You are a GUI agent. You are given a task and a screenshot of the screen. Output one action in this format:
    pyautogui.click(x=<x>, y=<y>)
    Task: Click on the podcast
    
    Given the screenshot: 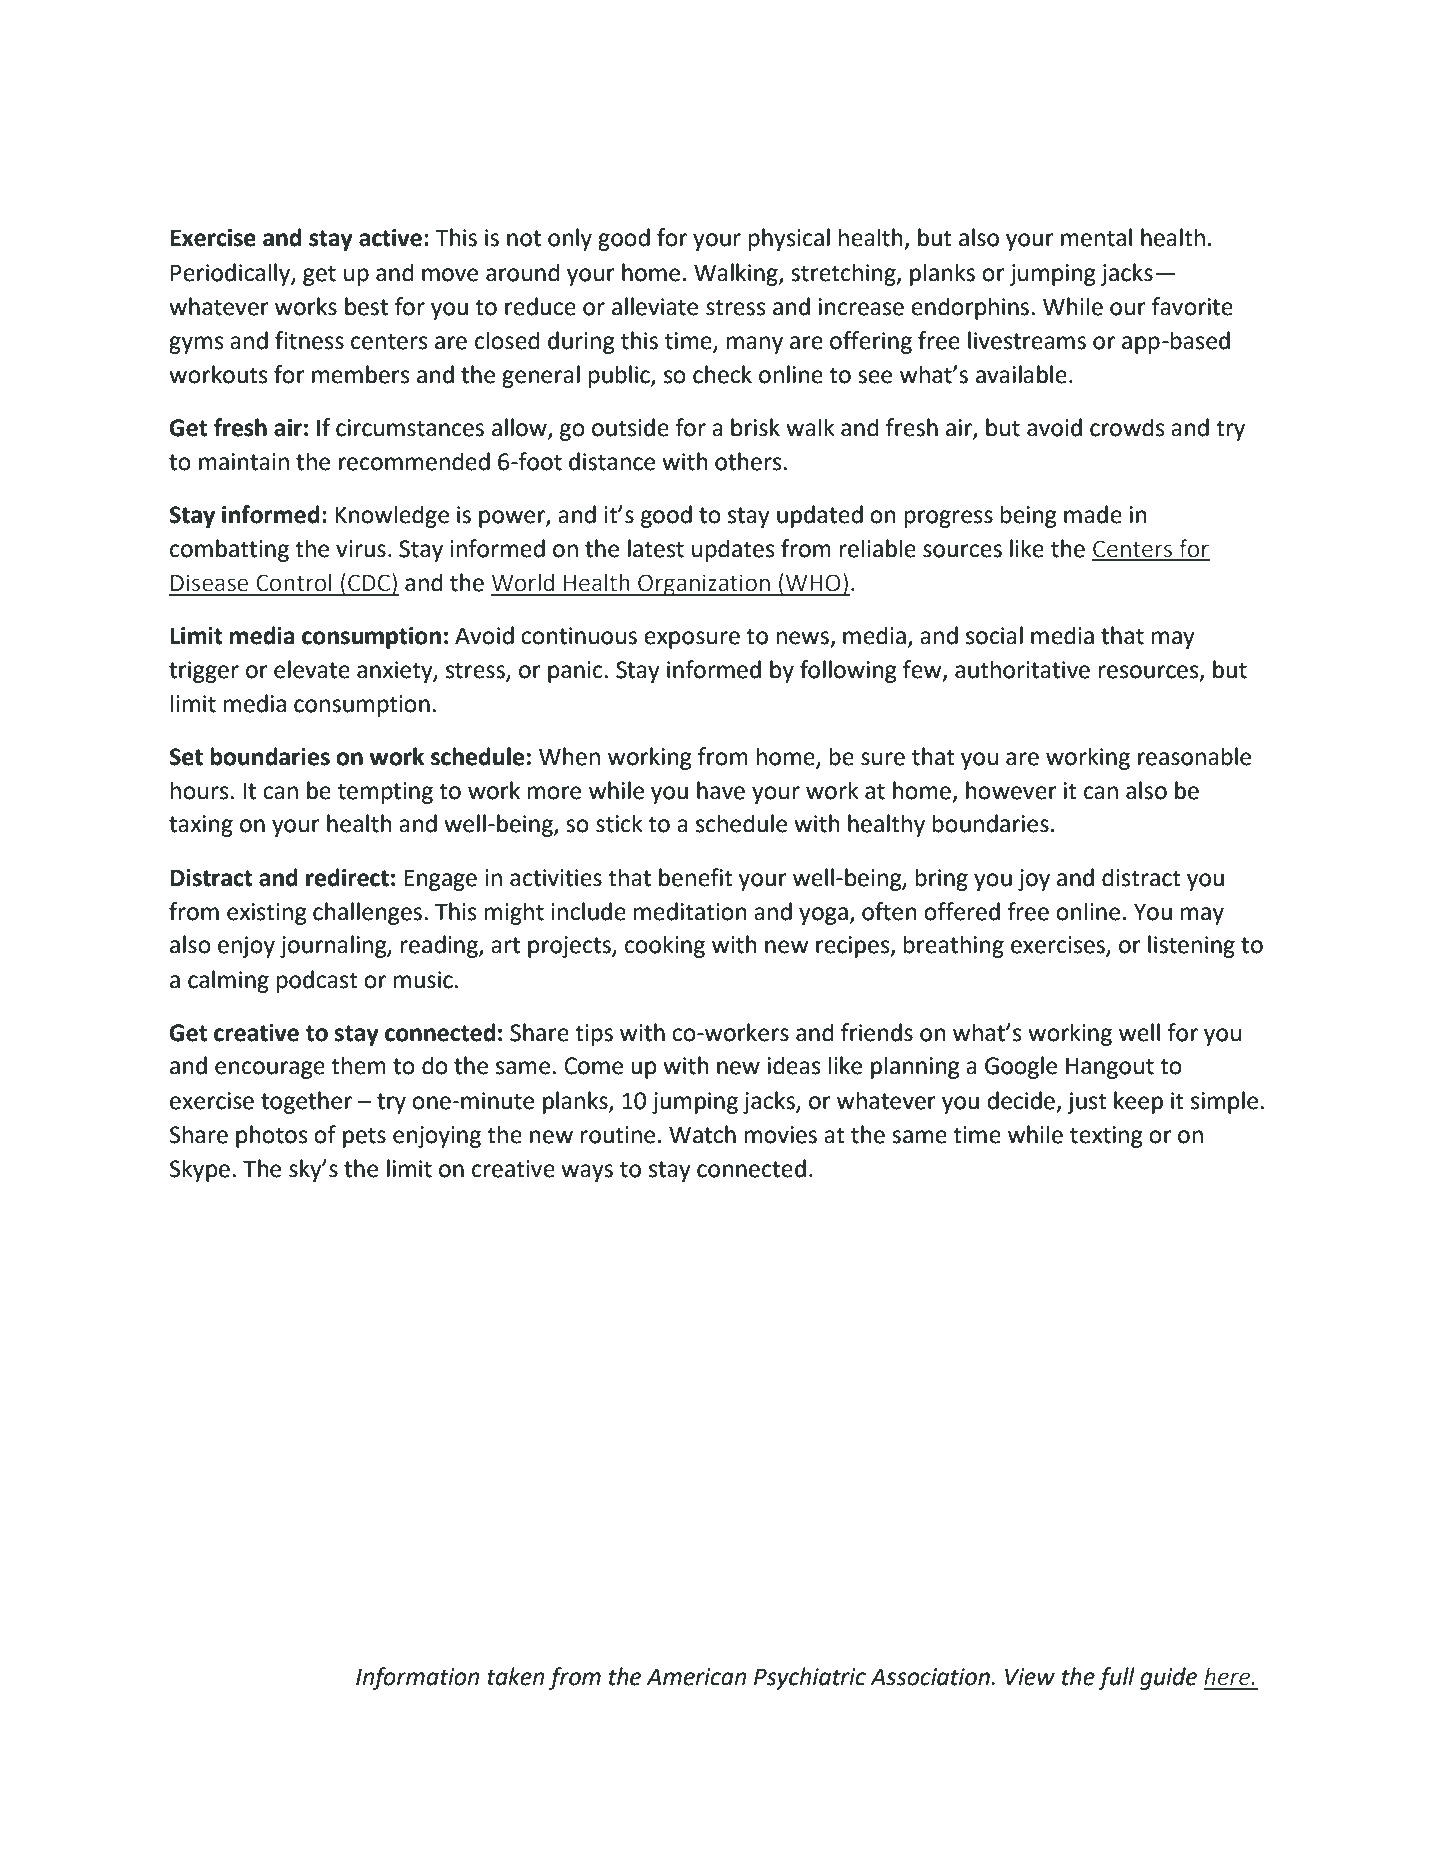 What is the action you would take?
    pyautogui.click(x=317, y=981)
